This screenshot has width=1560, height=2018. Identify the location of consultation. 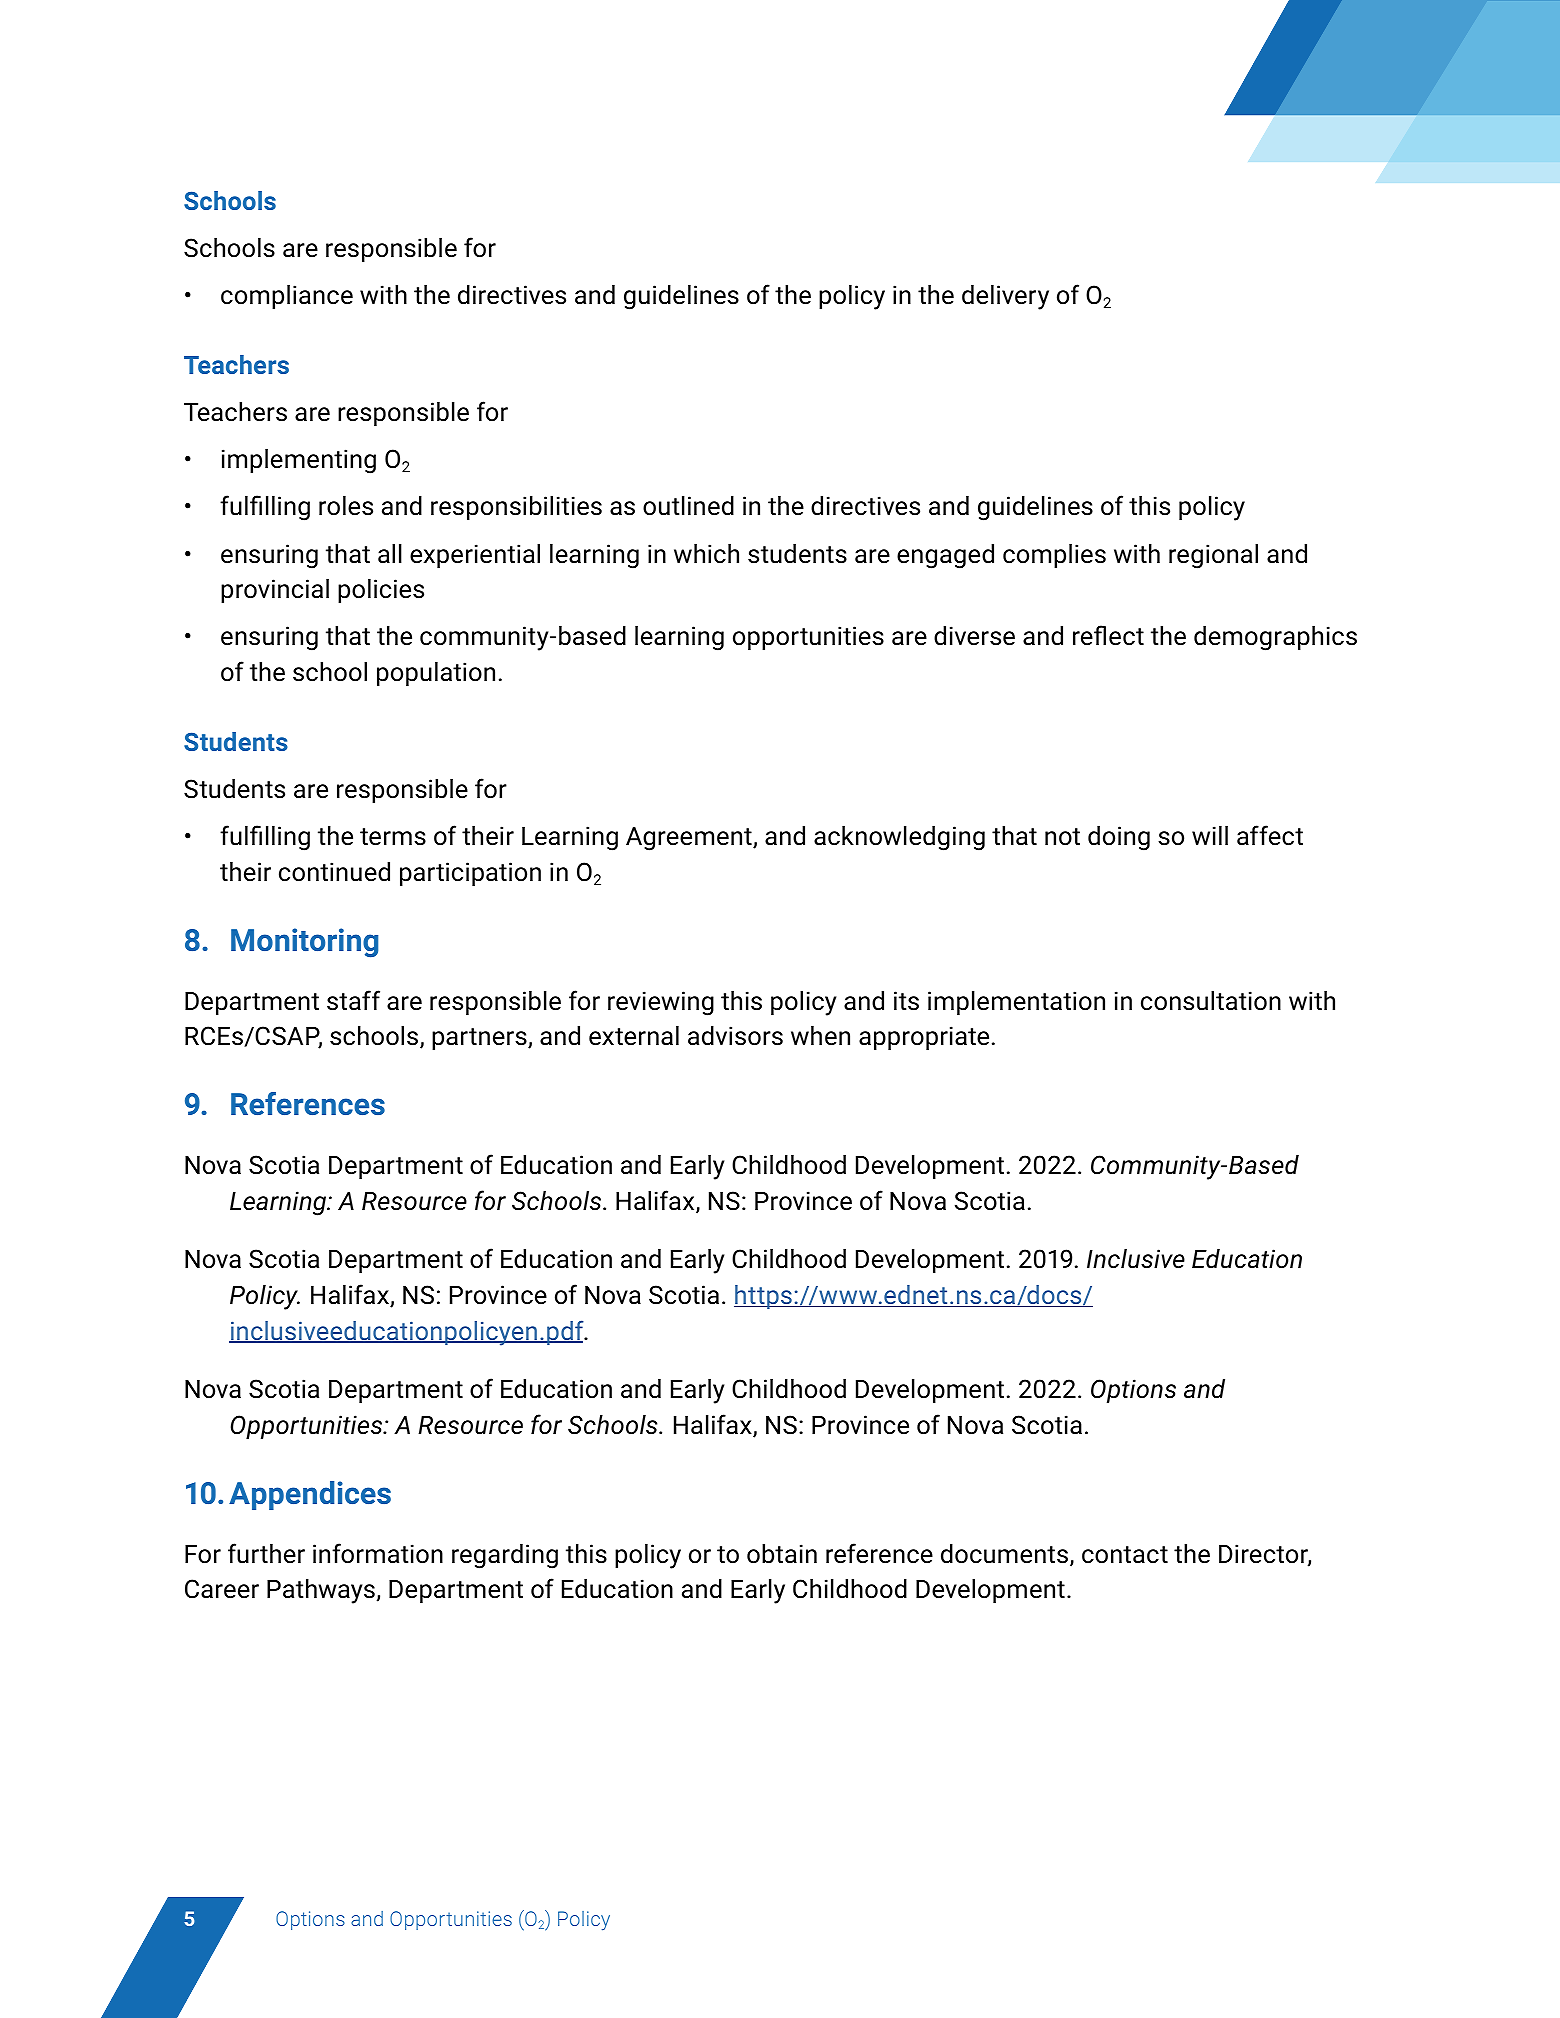
(1211, 1001).
